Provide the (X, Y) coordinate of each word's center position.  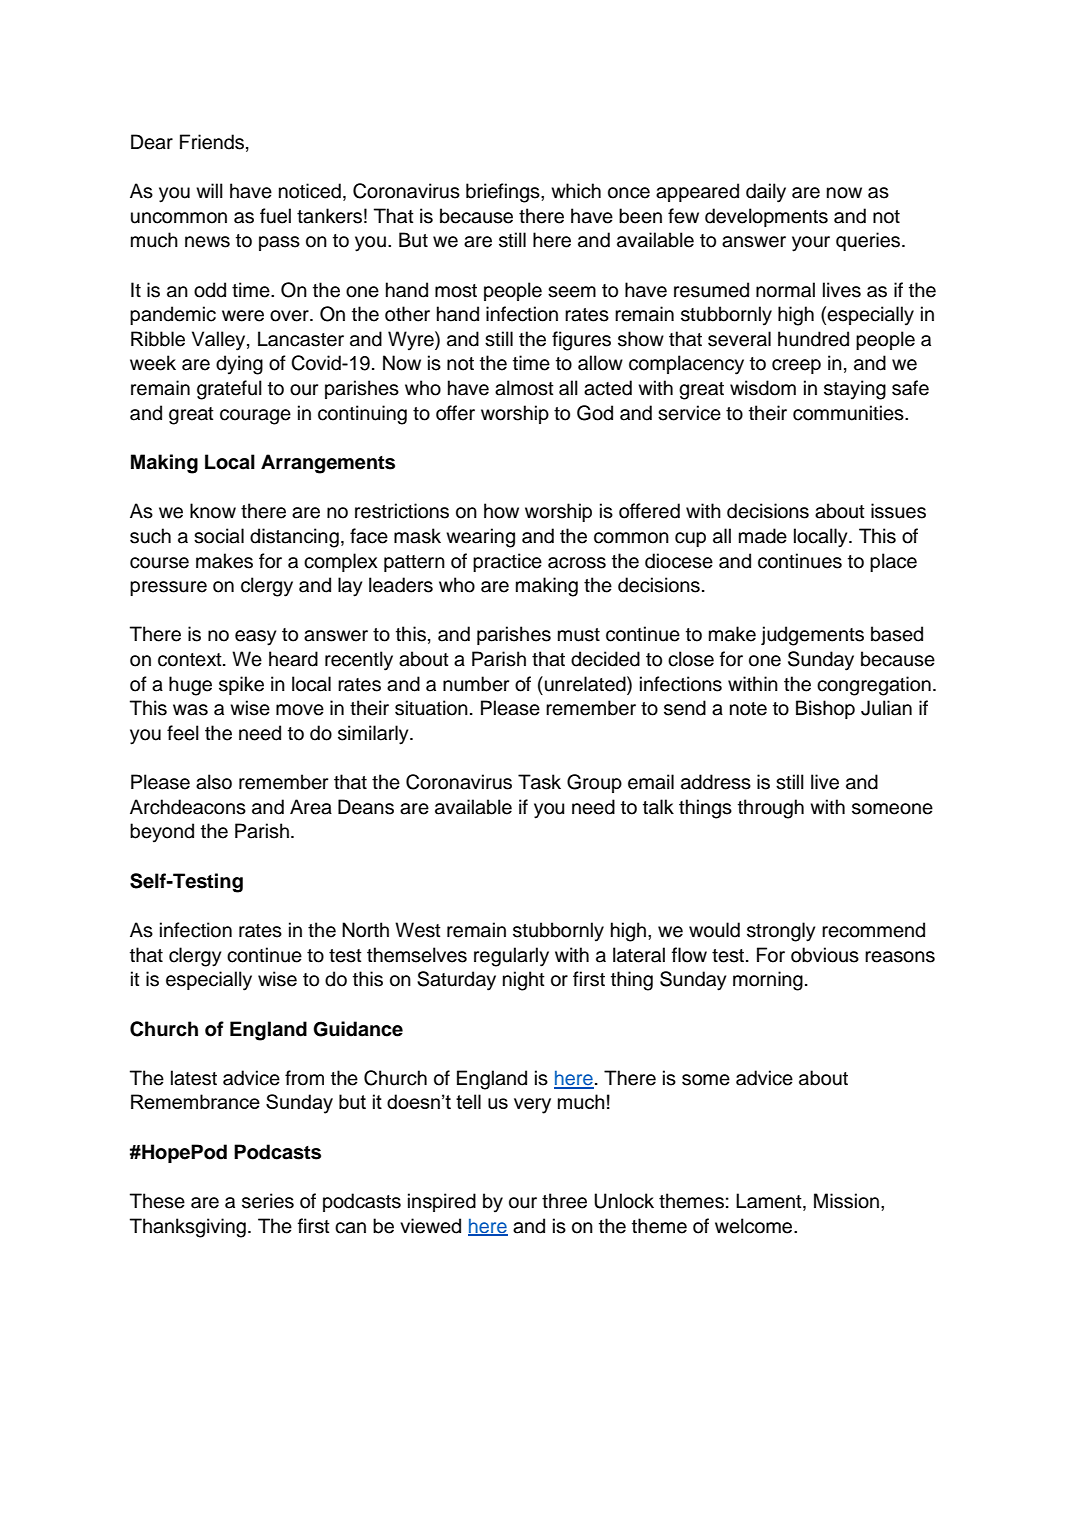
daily (766, 193)
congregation (874, 686)
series (268, 1201)
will (209, 190)
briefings (504, 193)
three (564, 1201)
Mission (846, 1201)
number (476, 684)
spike (241, 685)
